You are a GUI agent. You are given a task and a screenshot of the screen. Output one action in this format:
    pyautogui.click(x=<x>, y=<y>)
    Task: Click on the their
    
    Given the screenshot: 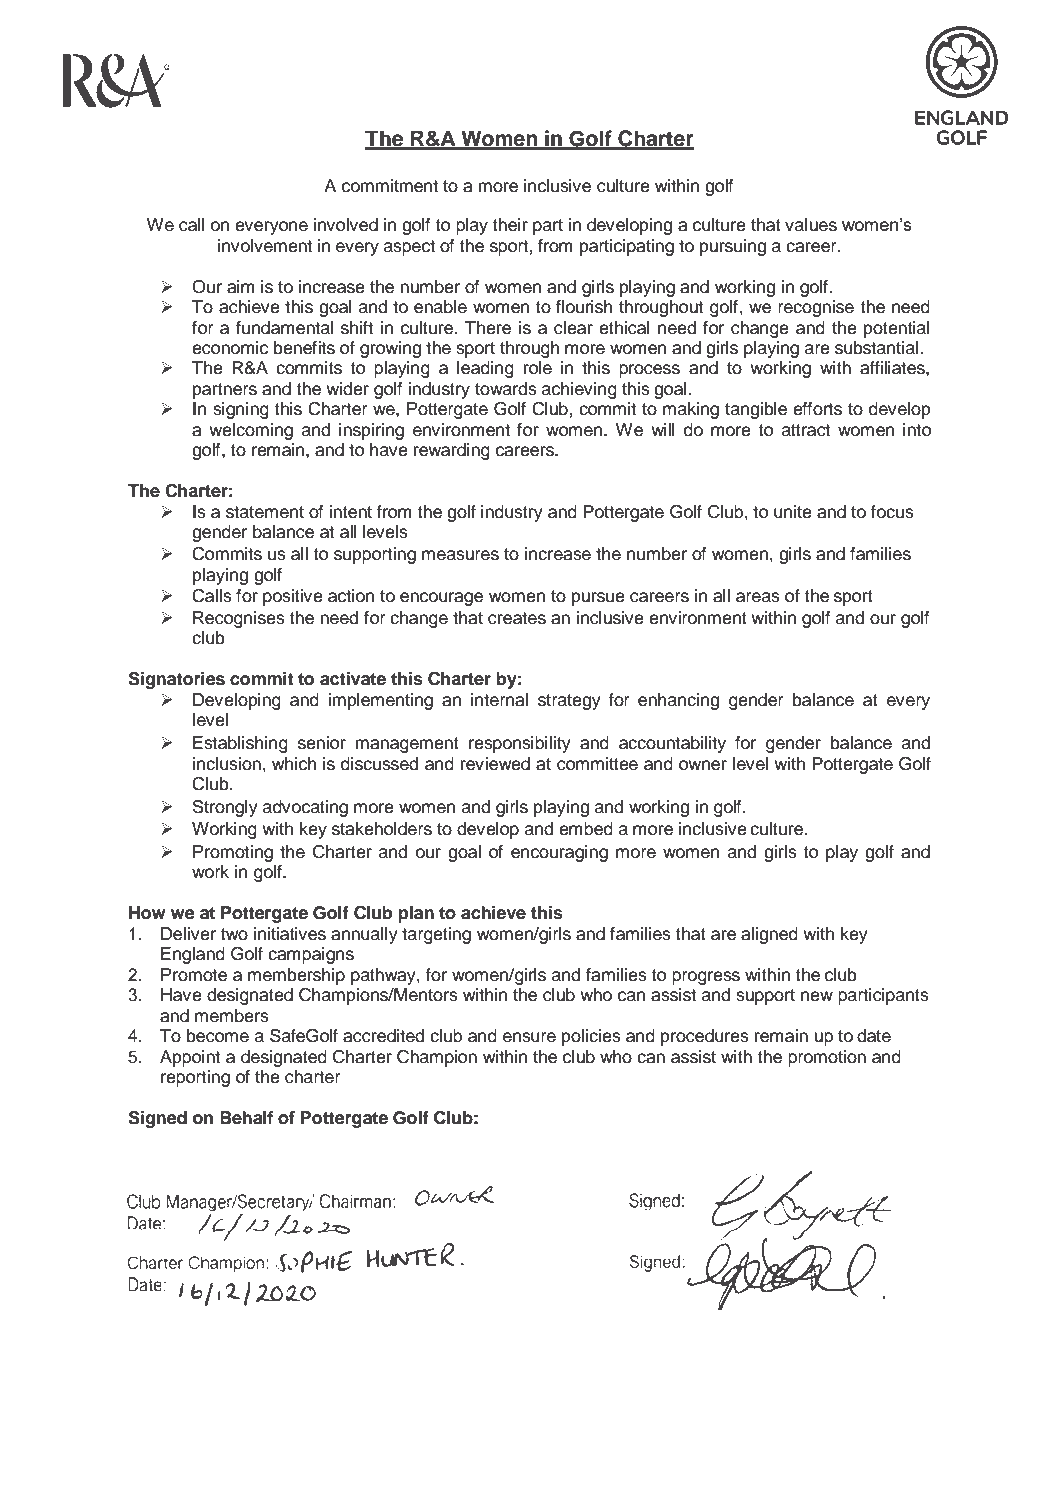 What is the action you would take?
    pyautogui.click(x=510, y=225)
